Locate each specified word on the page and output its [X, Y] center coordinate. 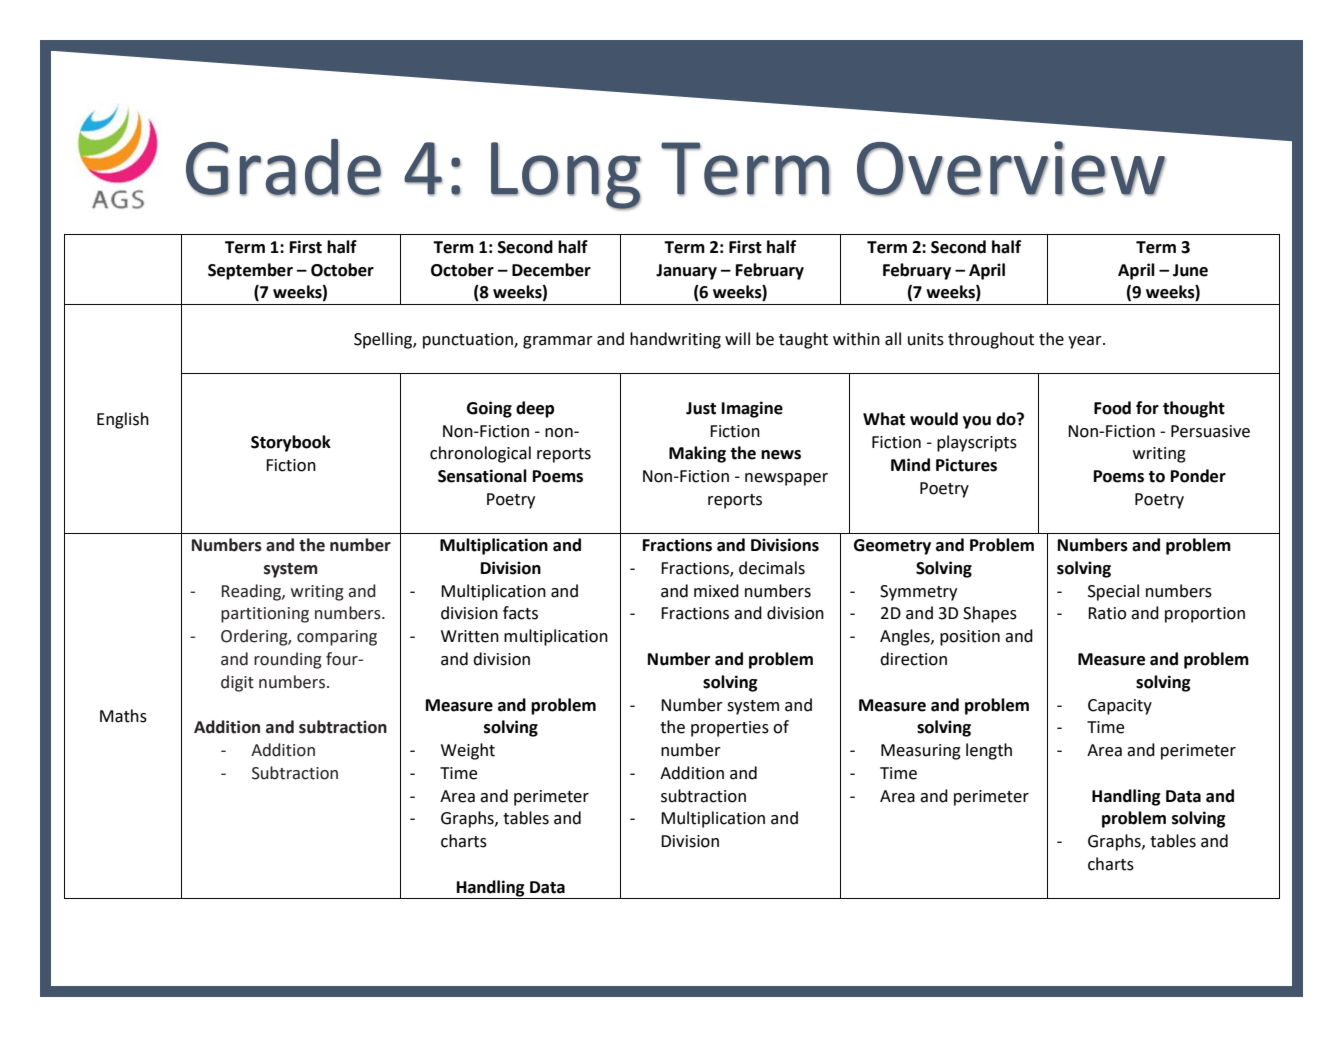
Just [701, 408]
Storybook [291, 443]
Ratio [1107, 613]
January [686, 272]
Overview [1011, 168]
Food [1112, 408]
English [123, 420]
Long [566, 176]
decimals [772, 568]
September [250, 271]
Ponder [1198, 476]
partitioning [265, 615]
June [1190, 270]
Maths [123, 716]
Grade [283, 167]
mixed [716, 591]
